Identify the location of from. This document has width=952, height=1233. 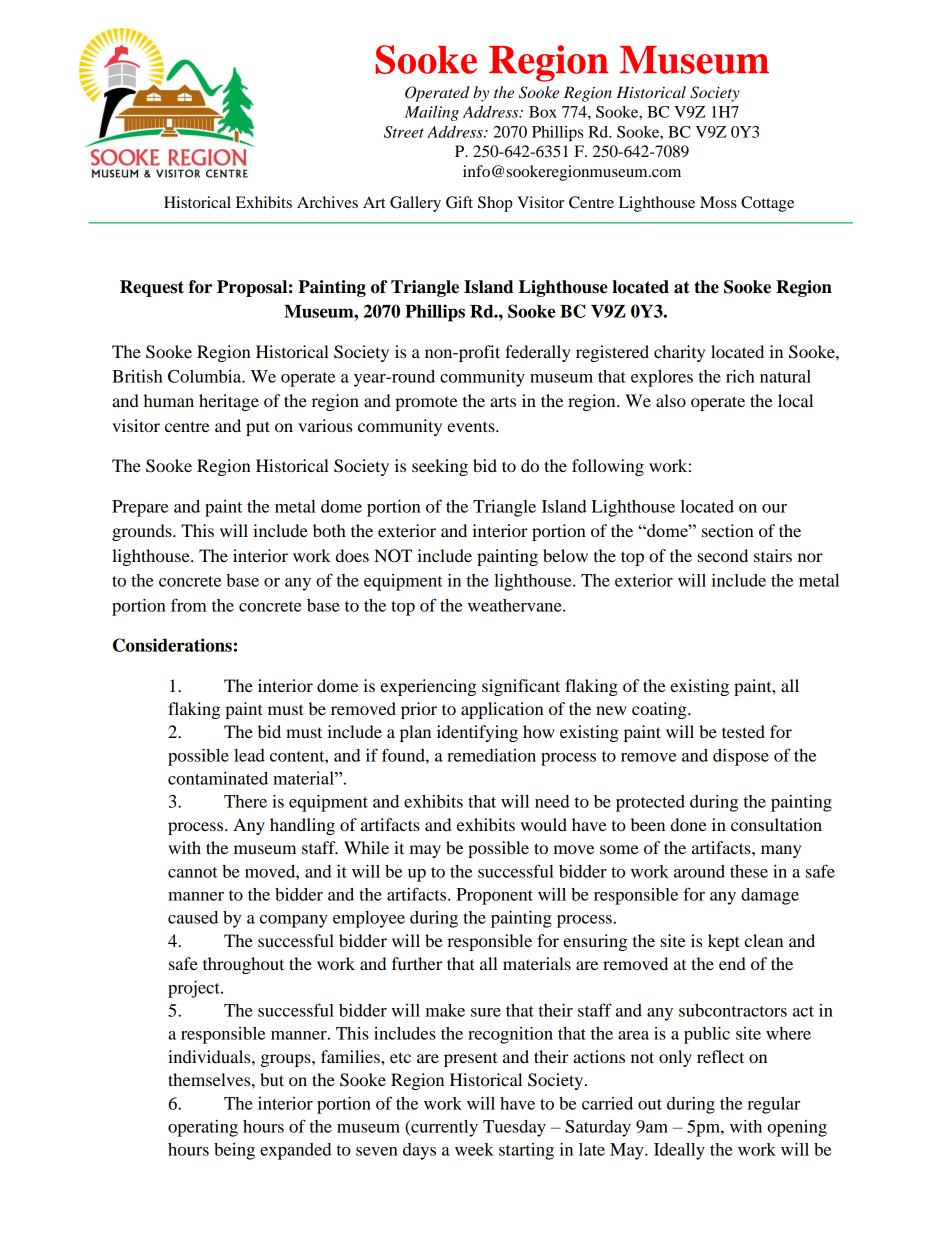
(189, 605).
